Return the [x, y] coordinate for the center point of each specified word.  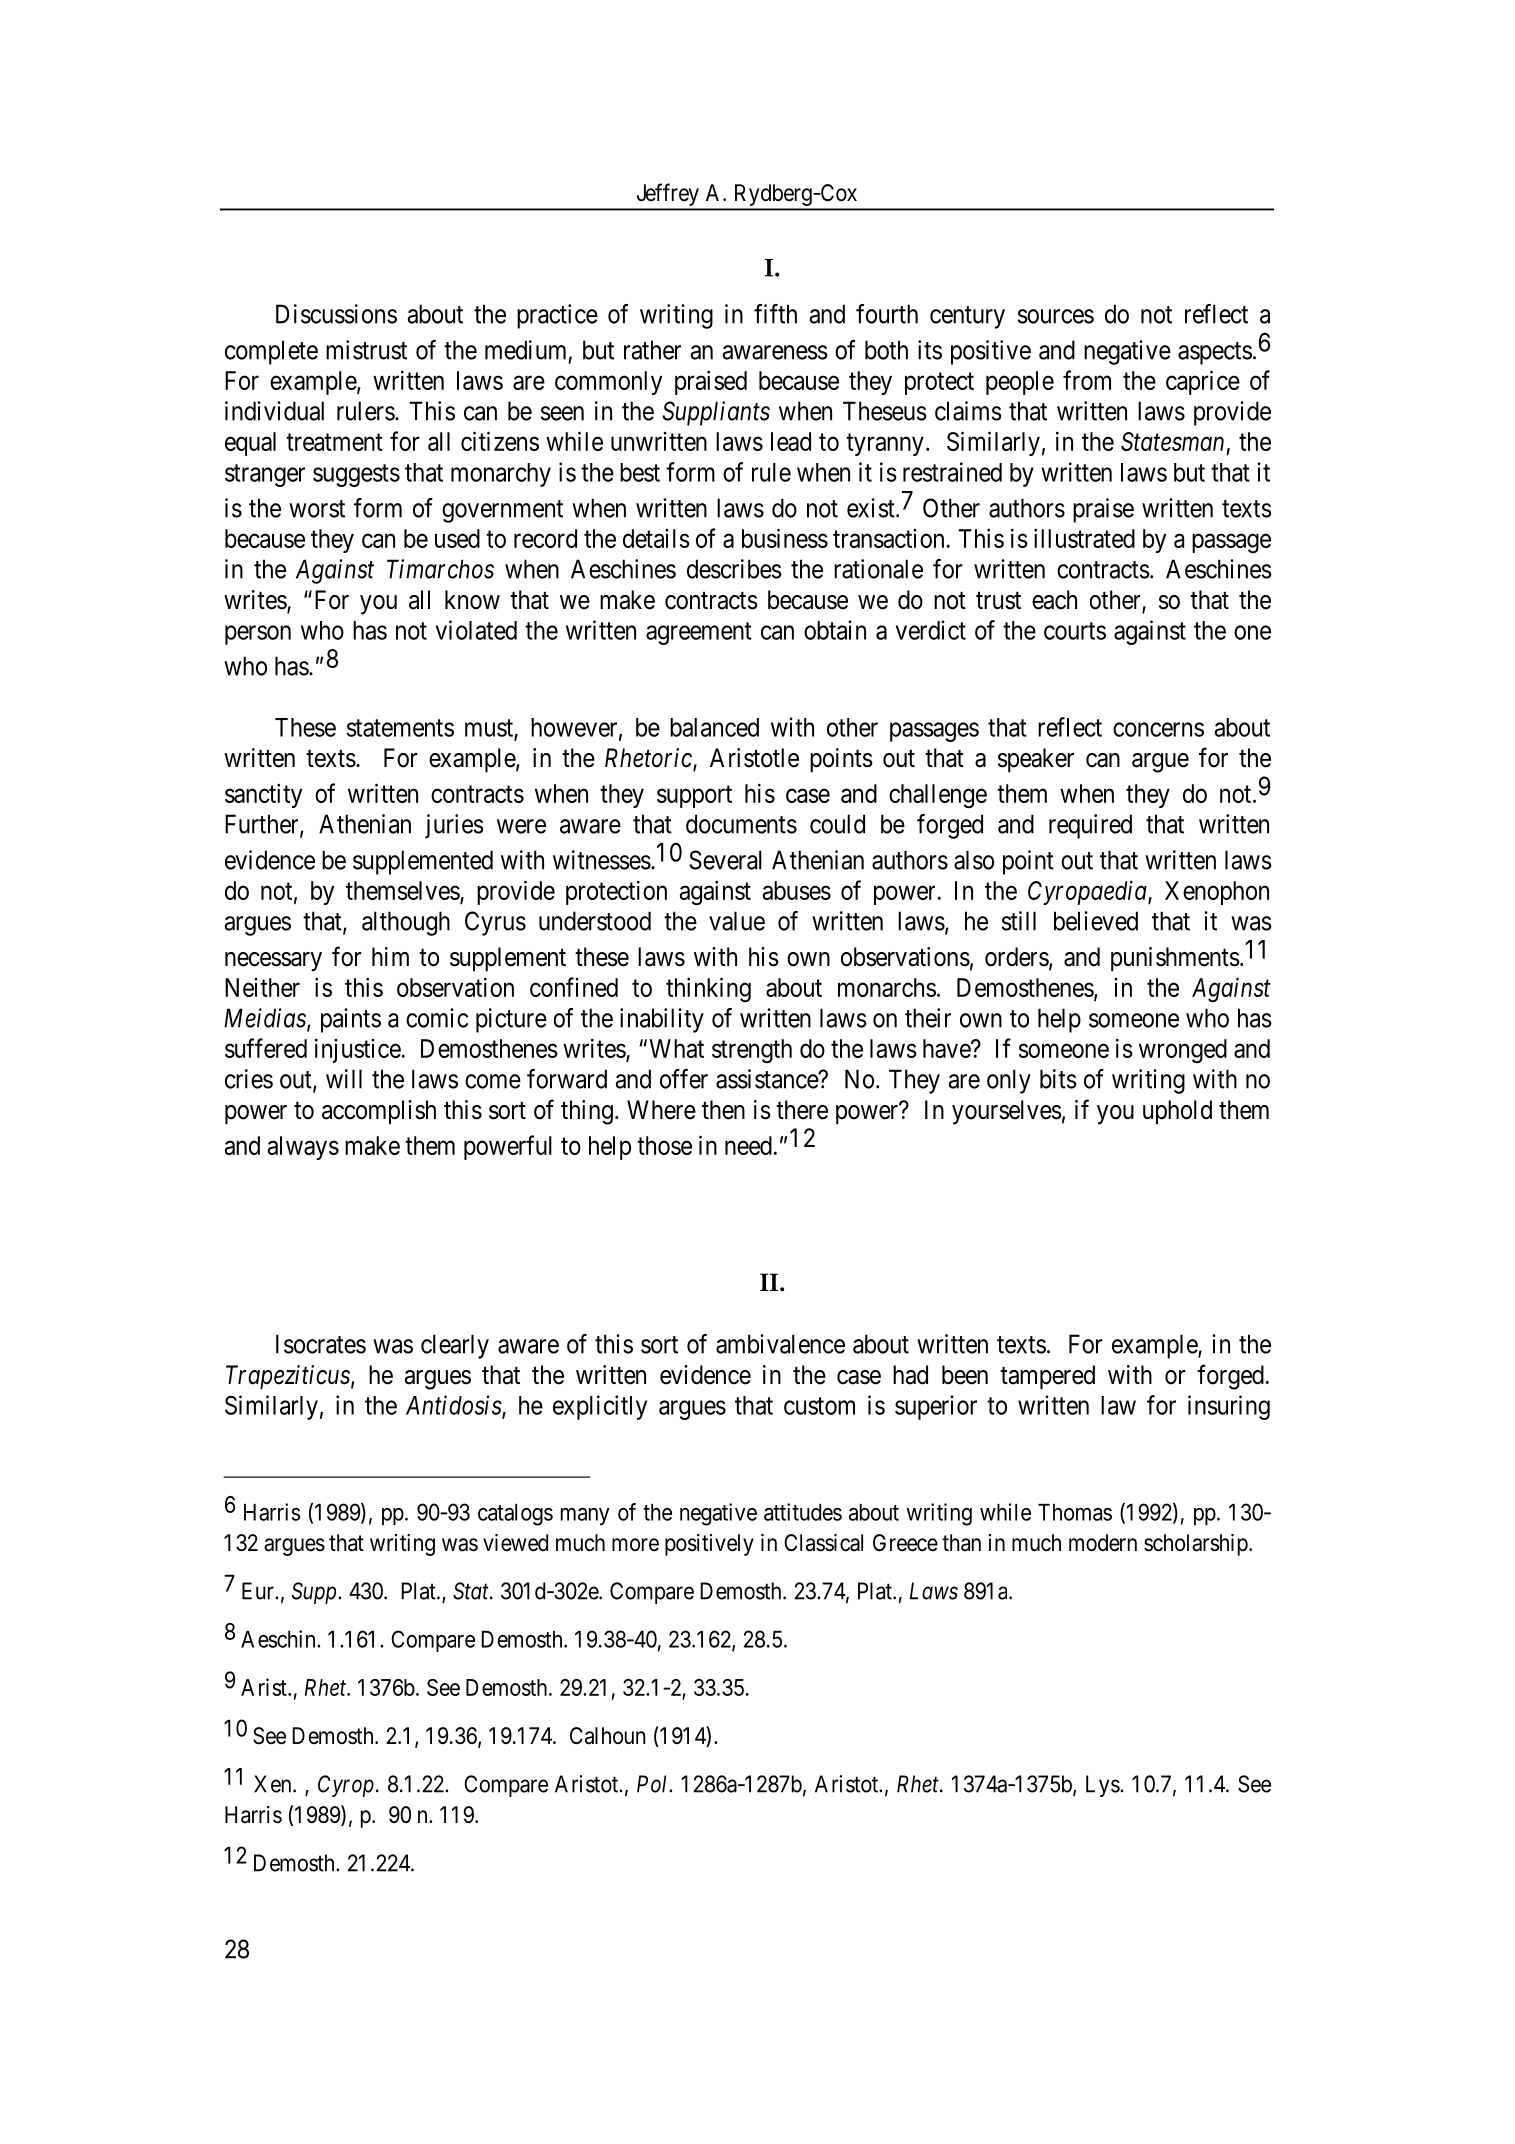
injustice [358, 1050]
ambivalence [780, 1344]
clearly [455, 1346]
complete [271, 352]
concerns [1158, 729]
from [1087, 380]
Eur [259, 1591]
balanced [714, 727]
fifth [775, 314]
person [258, 635]
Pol [654, 1784]
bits [1058, 1079]
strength [752, 1051]
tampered [1047, 1377]
